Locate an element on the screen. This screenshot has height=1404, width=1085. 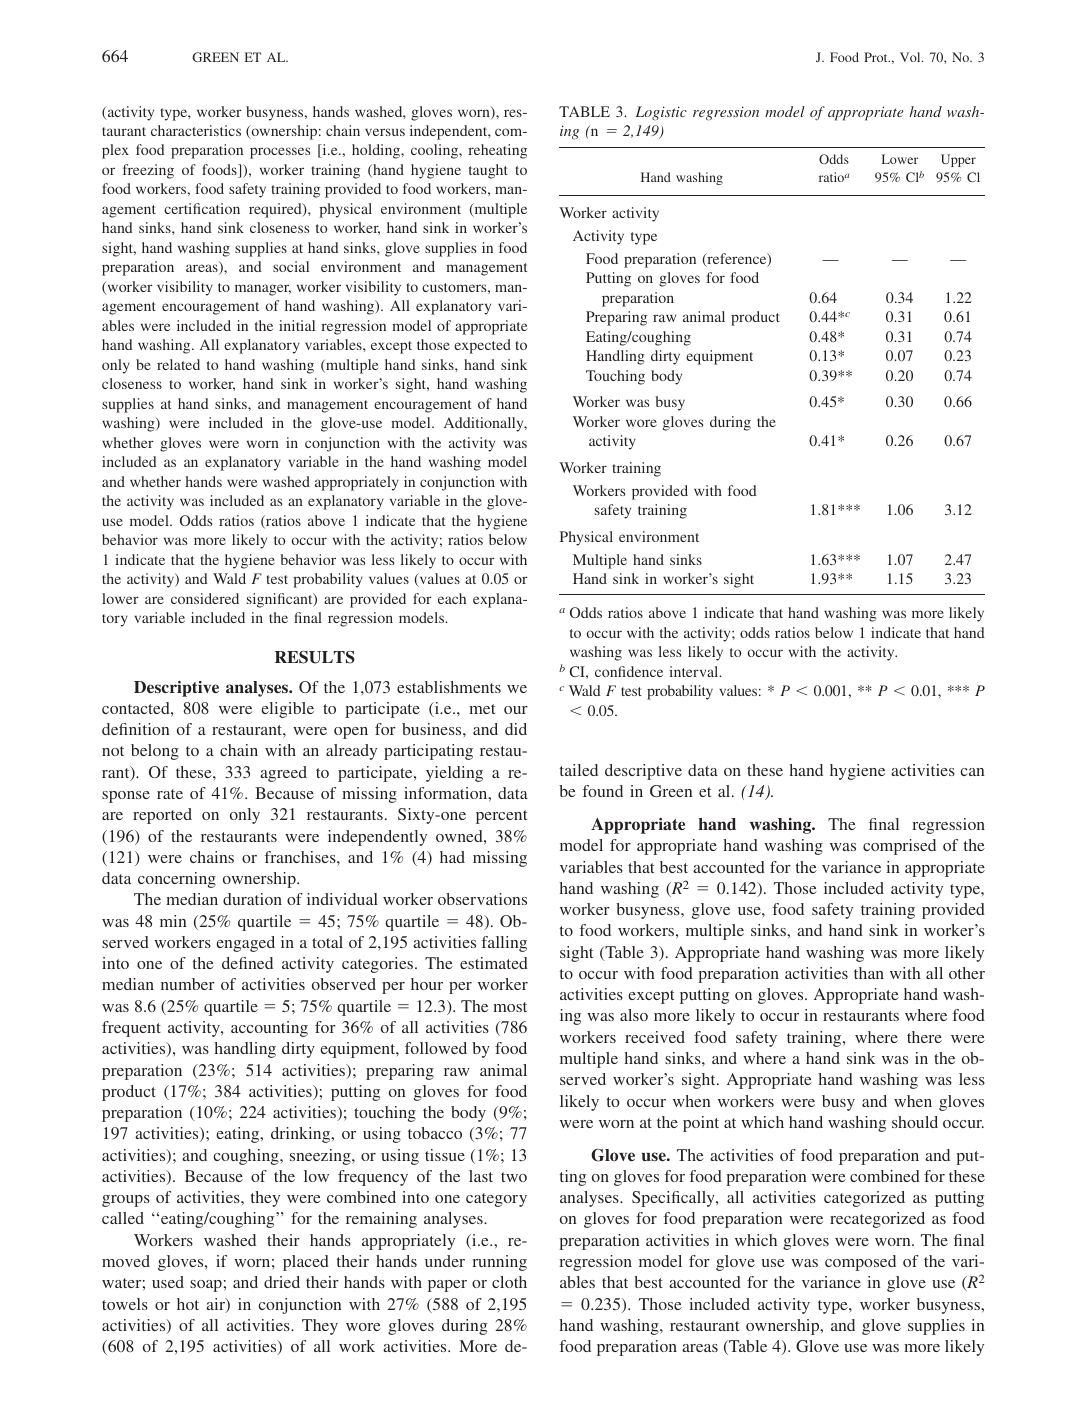
composed is located at coordinates (860, 1263).
